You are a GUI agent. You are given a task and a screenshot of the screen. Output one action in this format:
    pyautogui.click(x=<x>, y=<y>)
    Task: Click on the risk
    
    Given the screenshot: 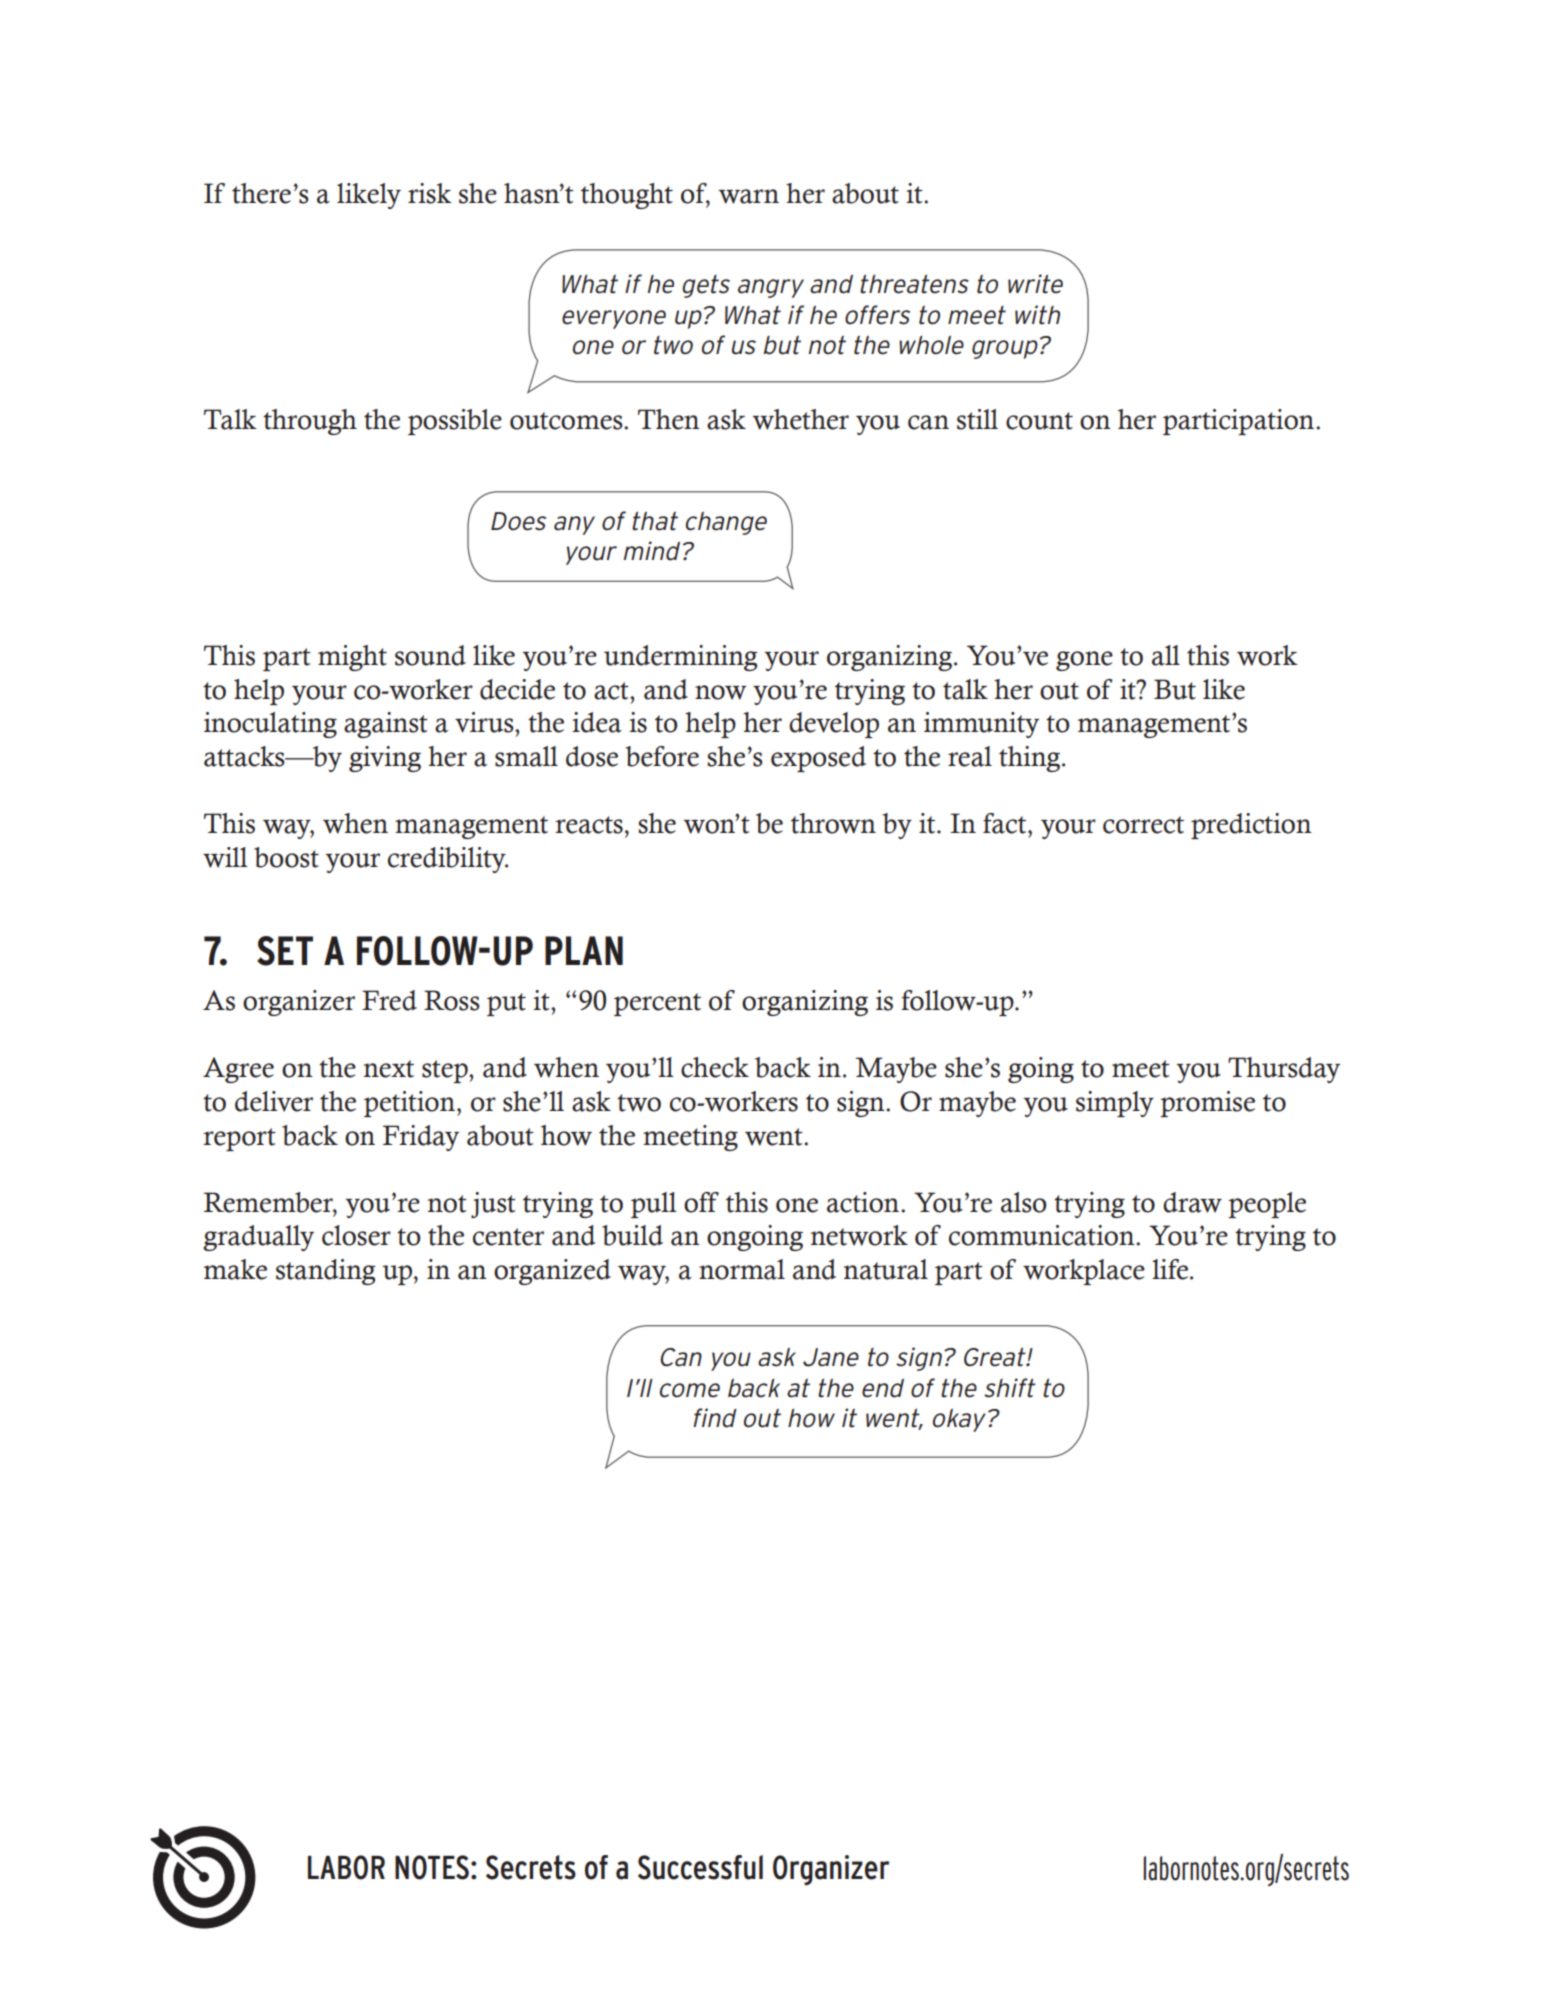 What is the action you would take?
    pyautogui.click(x=430, y=193)
